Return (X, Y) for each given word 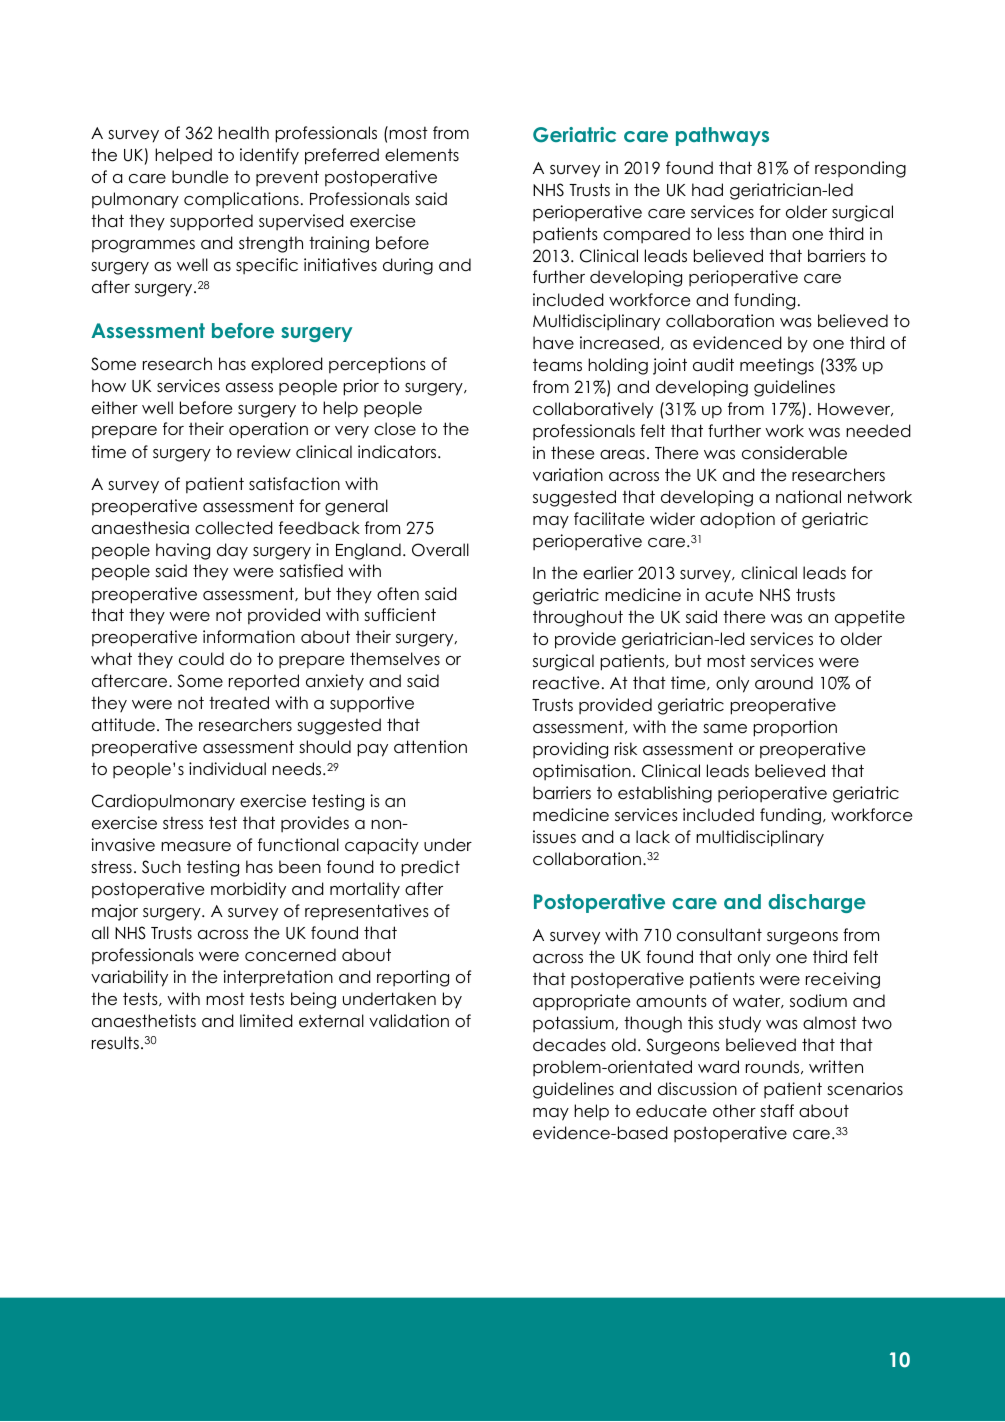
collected (234, 528)
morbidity (248, 890)
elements (422, 155)
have (553, 343)
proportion (795, 728)
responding (860, 169)
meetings (777, 366)
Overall (440, 550)
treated (239, 703)
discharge (817, 903)
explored (287, 365)
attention (430, 747)
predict (430, 868)
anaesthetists (144, 1021)
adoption (737, 520)
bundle (200, 177)
